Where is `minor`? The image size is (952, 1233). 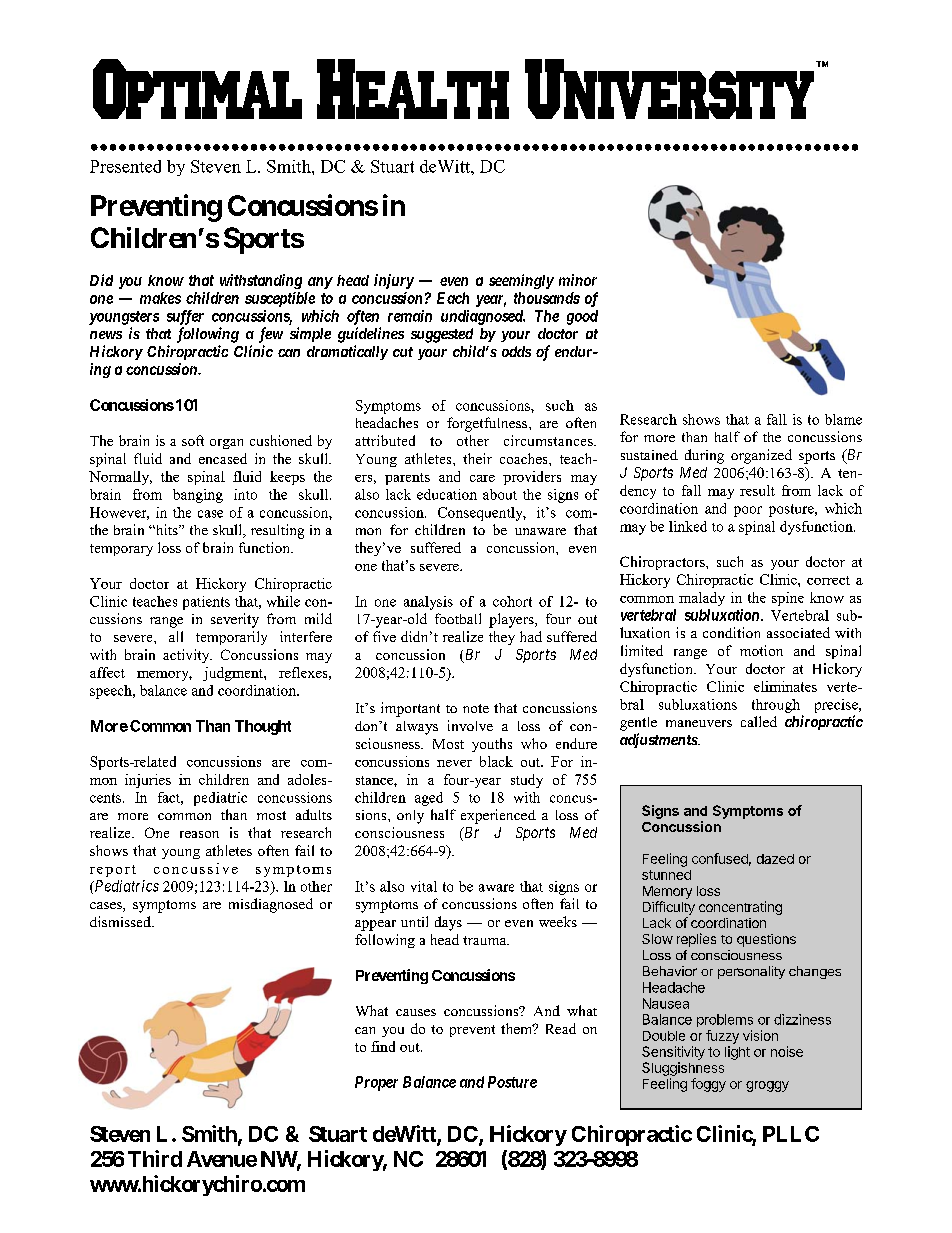 minor is located at coordinates (578, 280).
